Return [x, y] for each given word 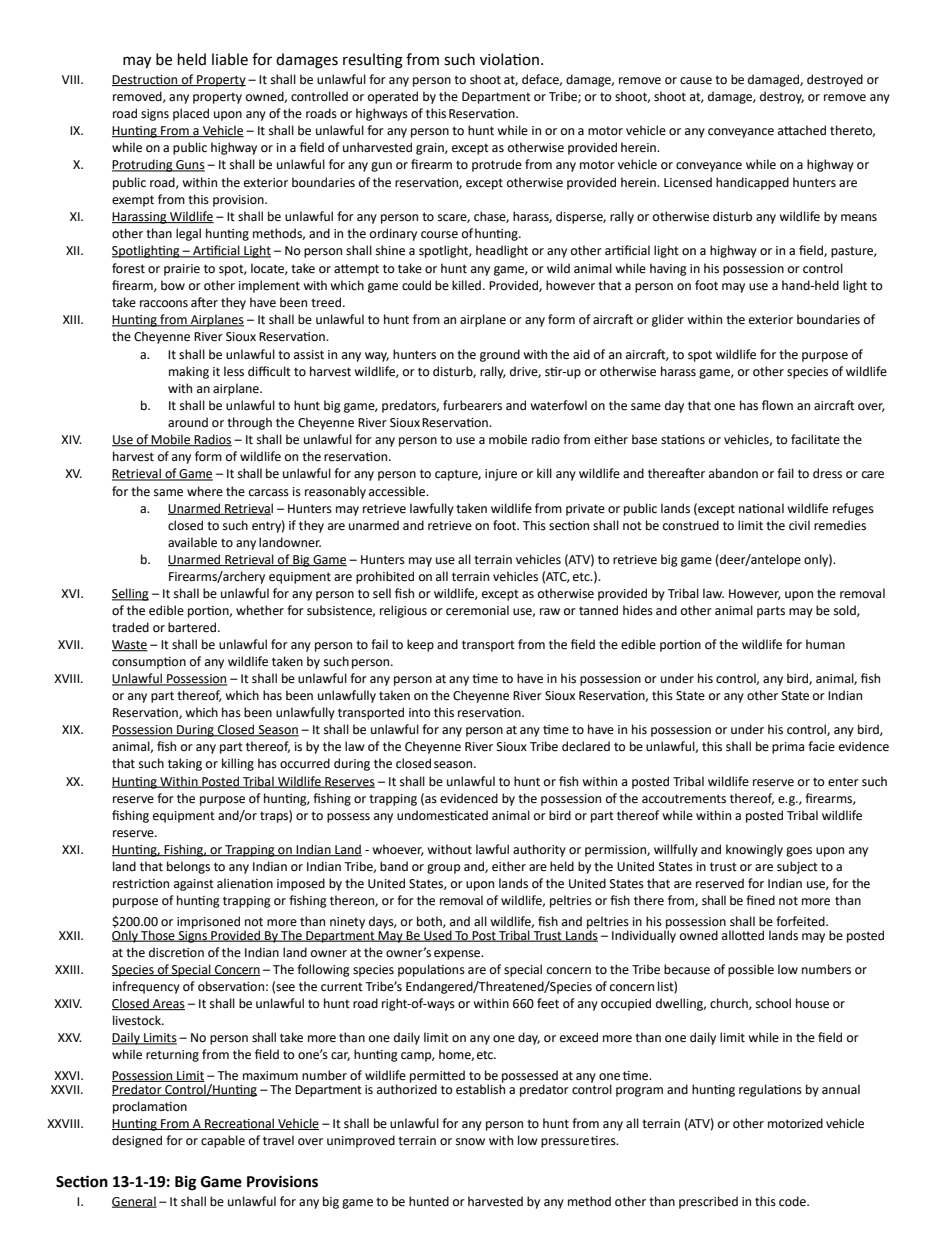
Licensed [688, 182]
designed [137, 1141]
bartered [193, 627]
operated [393, 97]
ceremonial [477, 610]
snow [470, 1142]
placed [191, 114]
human [825, 644]
